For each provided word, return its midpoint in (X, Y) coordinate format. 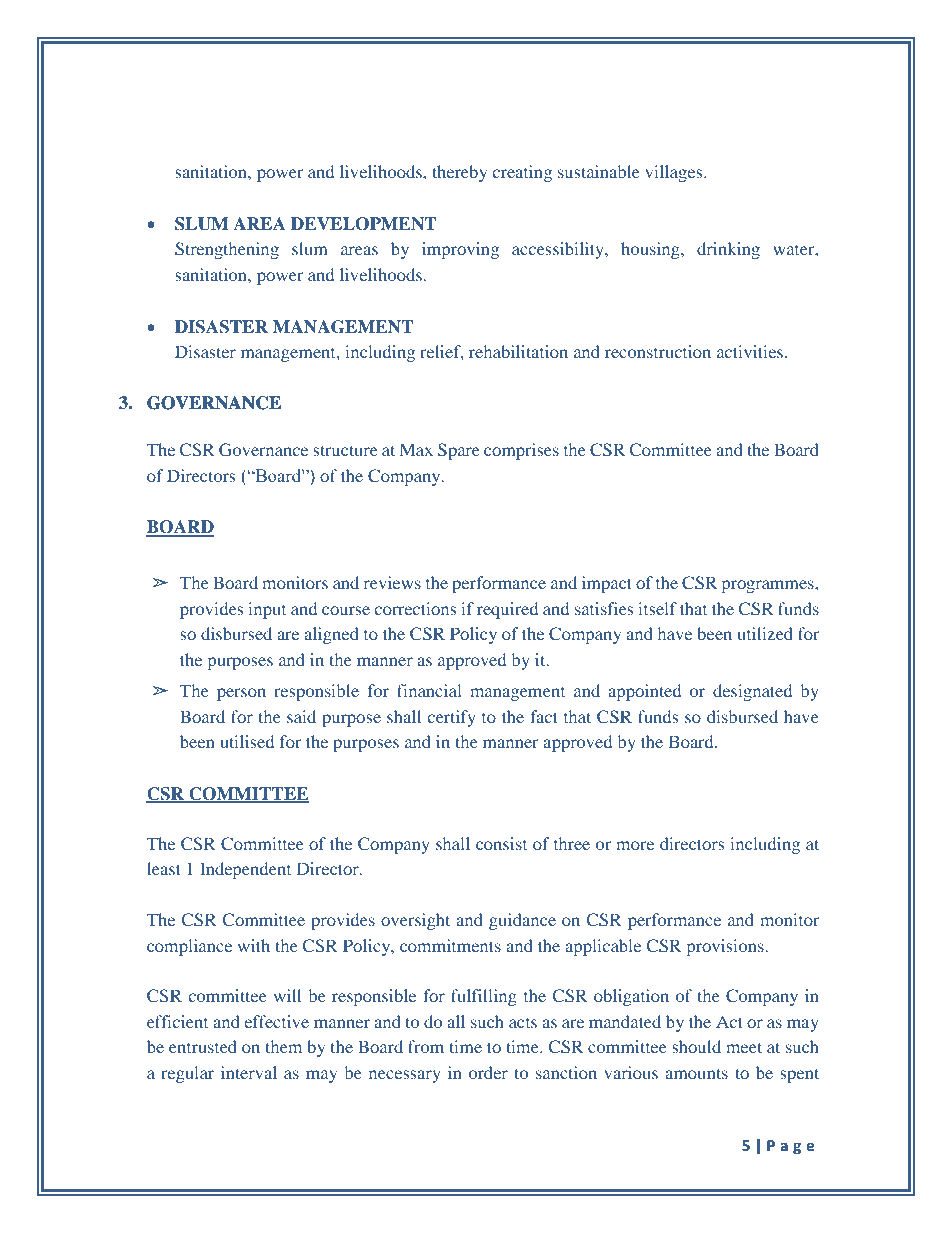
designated (752, 692)
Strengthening (227, 250)
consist (501, 843)
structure (345, 450)
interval (249, 1072)
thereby (459, 173)
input (267, 610)
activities (751, 351)
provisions (726, 947)
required (507, 610)
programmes (769, 586)
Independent (245, 870)
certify (452, 718)
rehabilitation (518, 351)
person (241, 694)
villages (675, 173)
